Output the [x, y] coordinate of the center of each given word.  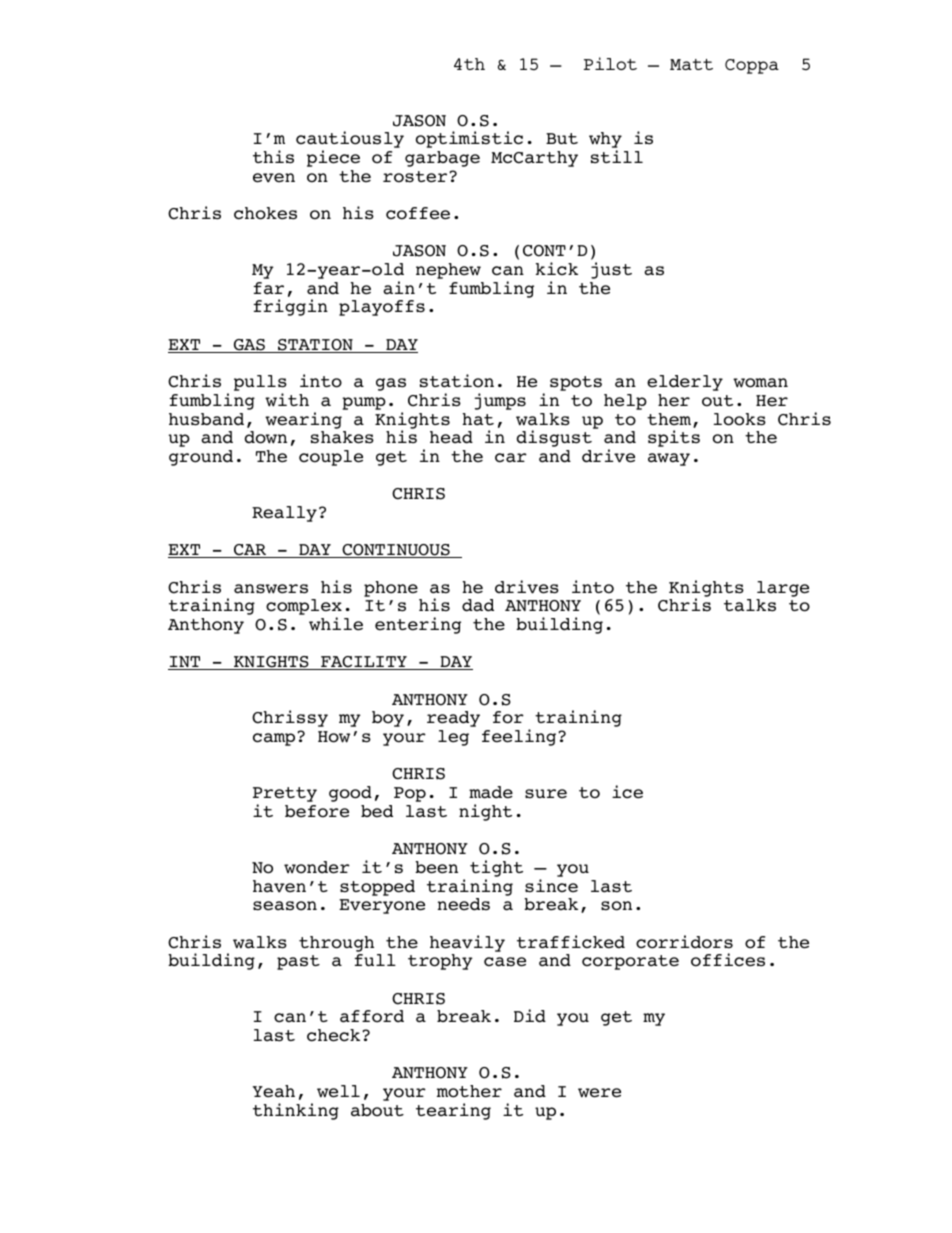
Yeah [274, 1091]
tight [496, 868]
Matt [691, 64]
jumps [500, 401]
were [599, 1093]
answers [271, 589]
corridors [684, 942]
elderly [685, 383]
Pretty [285, 796]
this [273, 157]
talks [750, 605]
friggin [291, 307]
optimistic [469, 139]
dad [478, 605]
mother [469, 1091]
